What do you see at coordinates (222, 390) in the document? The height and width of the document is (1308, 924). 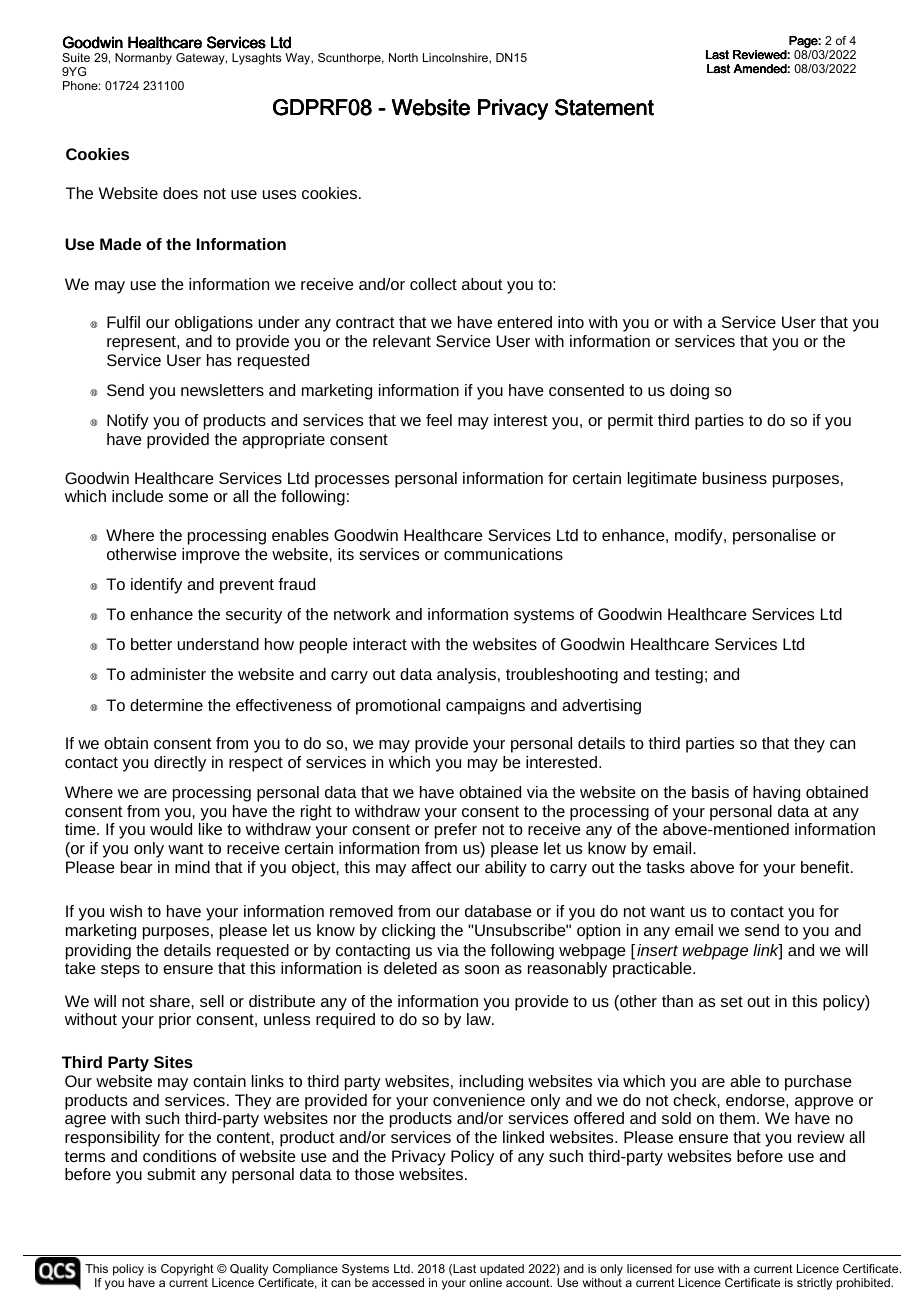 I see `newsletters` at bounding box center [222, 390].
